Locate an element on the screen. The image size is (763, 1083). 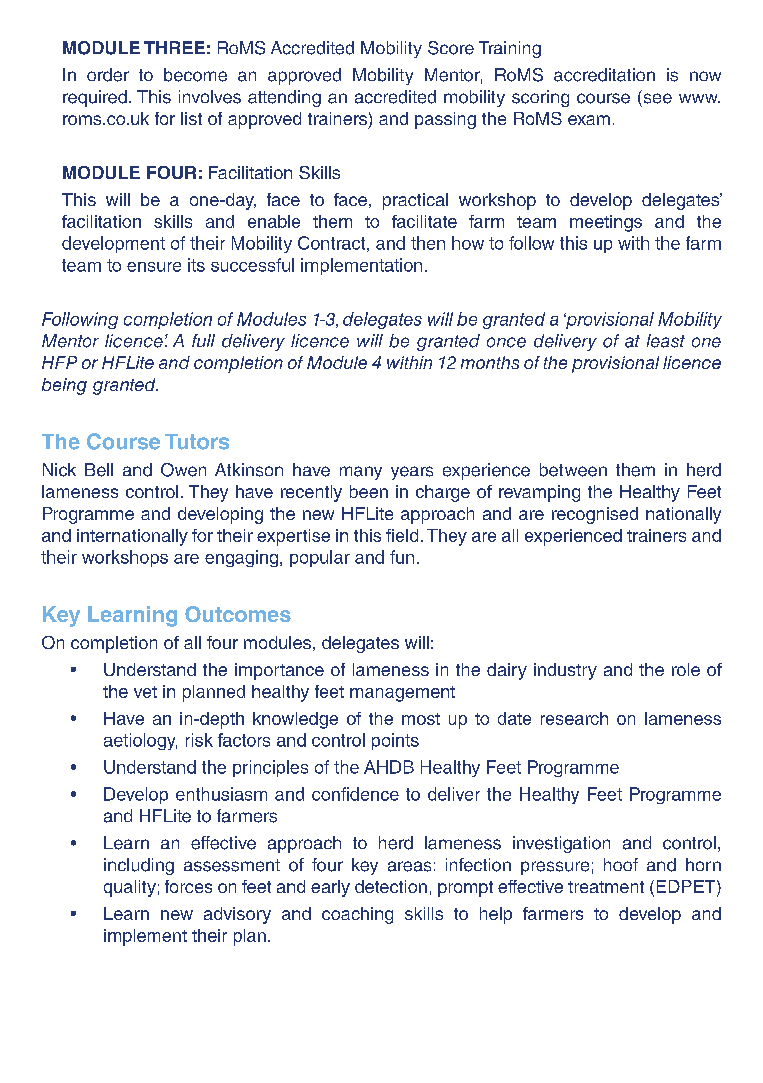
accreditation is located at coordinates (604, 75).
